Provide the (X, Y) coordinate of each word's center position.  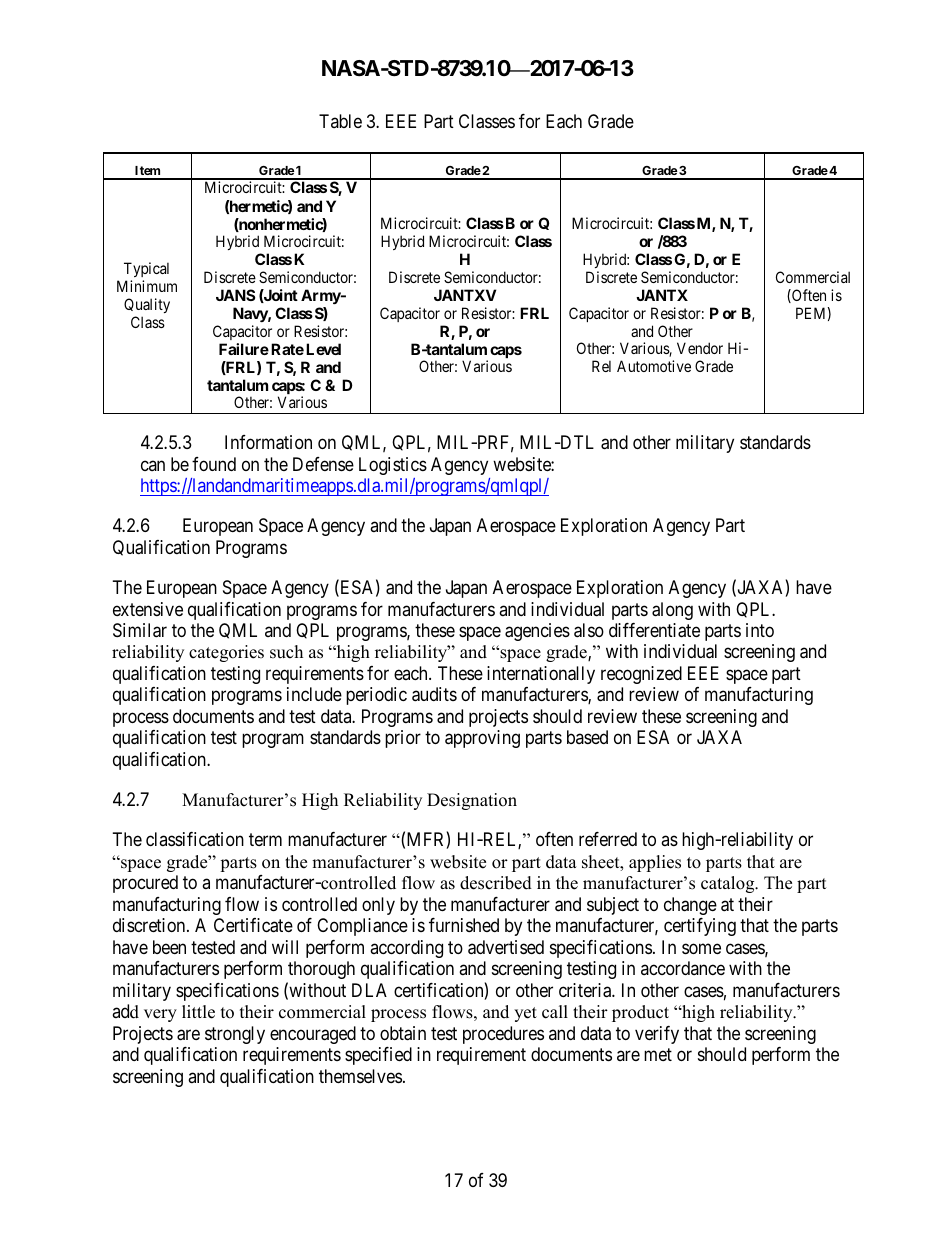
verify (657, 1035)
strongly (235, 1035)
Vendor (700, 348)
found (214, 464)
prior (403, 739)
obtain (403, 1033)
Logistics (393, 466)
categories (226, 653)
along (672, 611)
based (587, 737)
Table (340, 121)
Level (323, 349)
